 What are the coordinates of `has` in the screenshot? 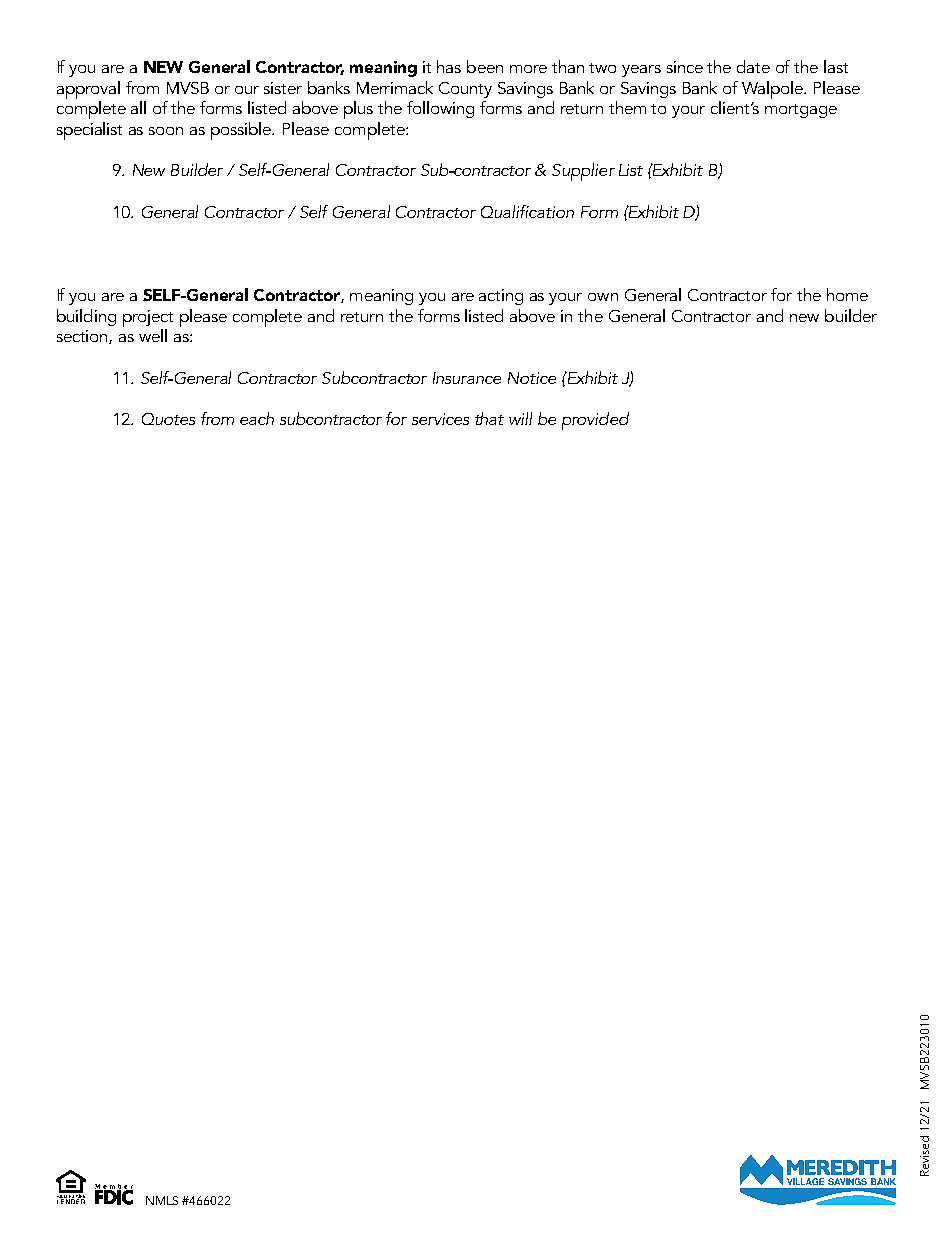 It's located at (449, 66).
